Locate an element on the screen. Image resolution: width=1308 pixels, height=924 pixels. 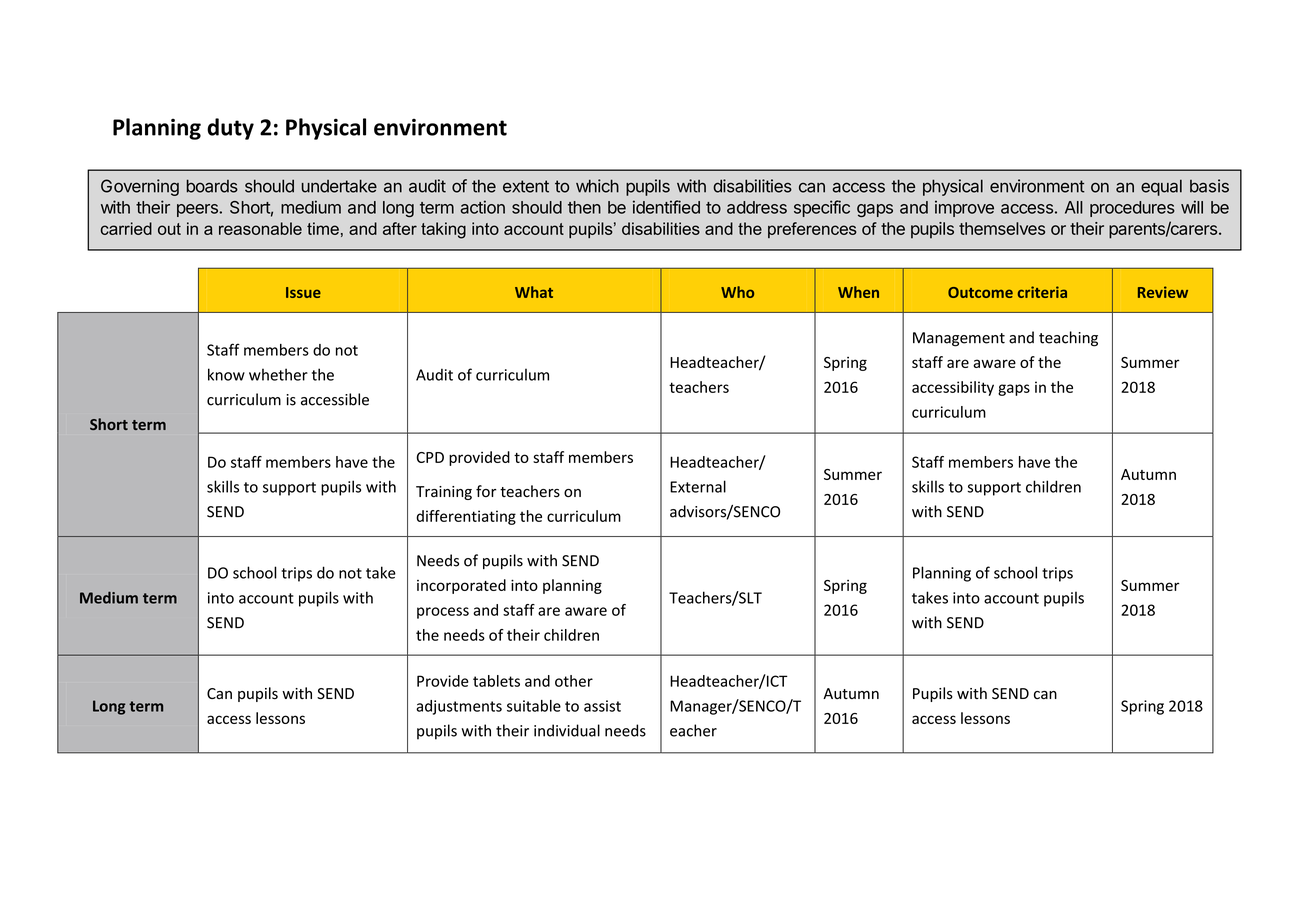
Management is located at coordinates (959, 339).
